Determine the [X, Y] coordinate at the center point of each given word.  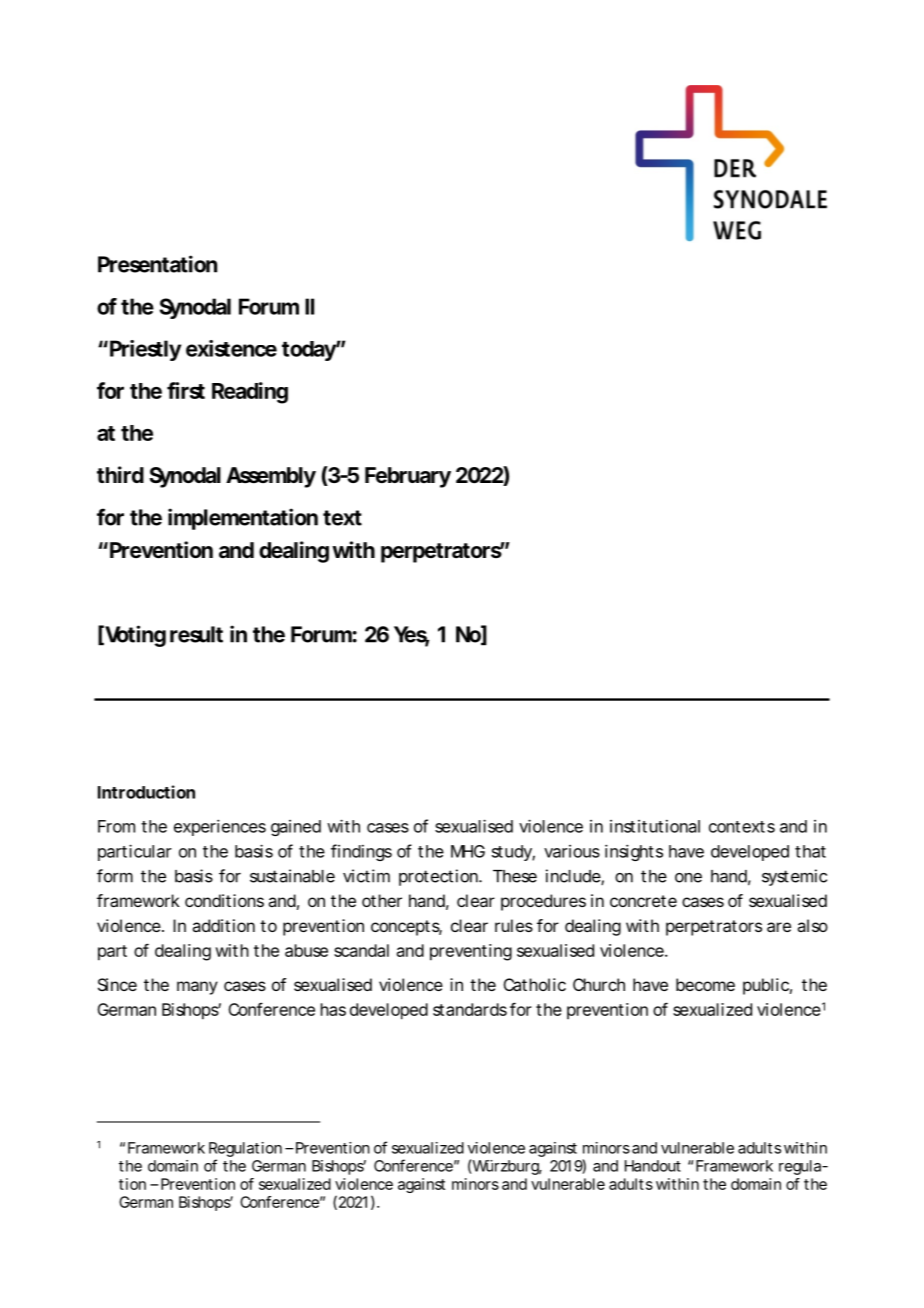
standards [470, 1009]
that [810, 851]
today [309, 351]
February [408, 477]
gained [296, 828]
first [186, 390]
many [197, 988]
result [196, 634]
